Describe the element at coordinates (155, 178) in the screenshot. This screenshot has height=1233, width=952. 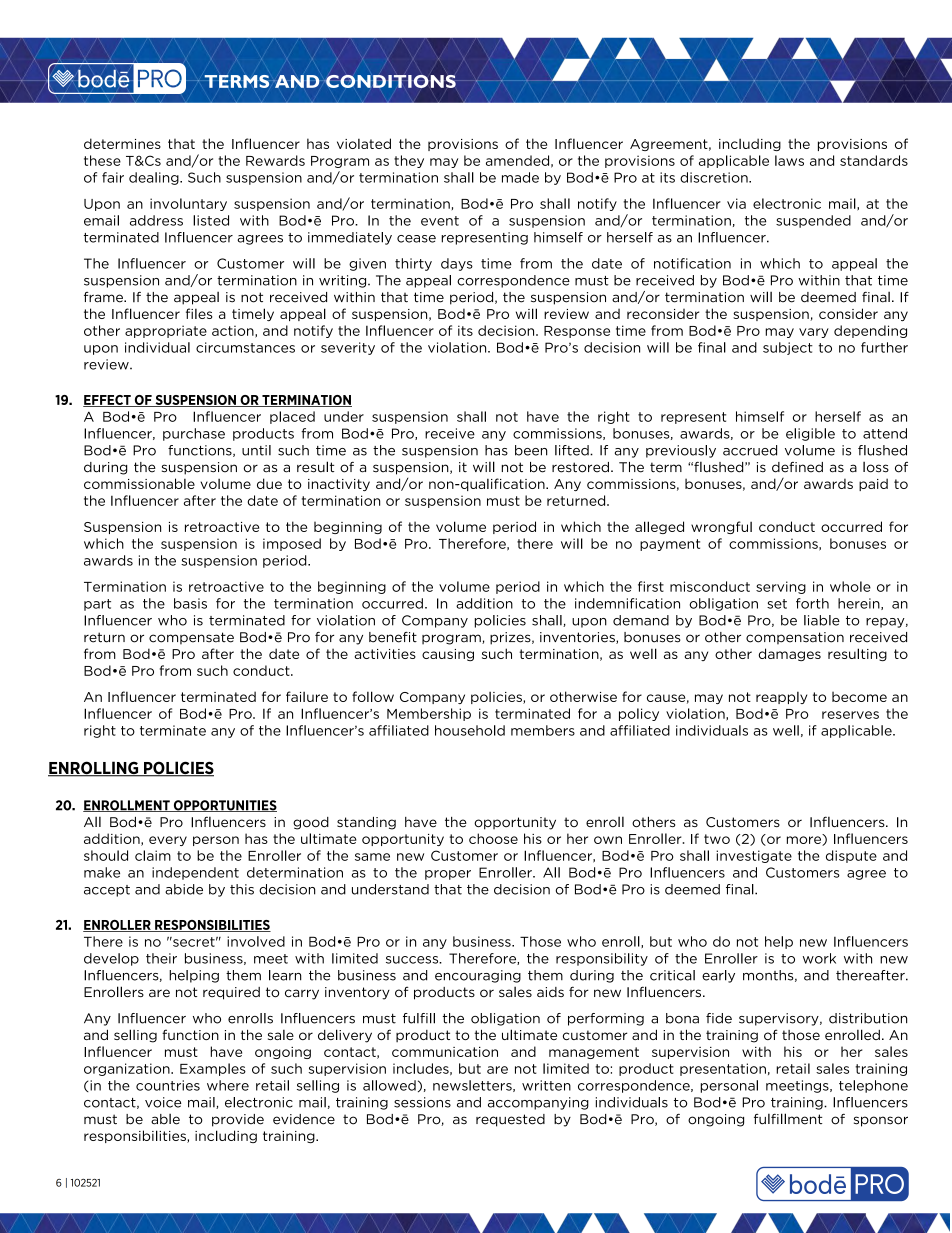
I see `dealing` at that location.
